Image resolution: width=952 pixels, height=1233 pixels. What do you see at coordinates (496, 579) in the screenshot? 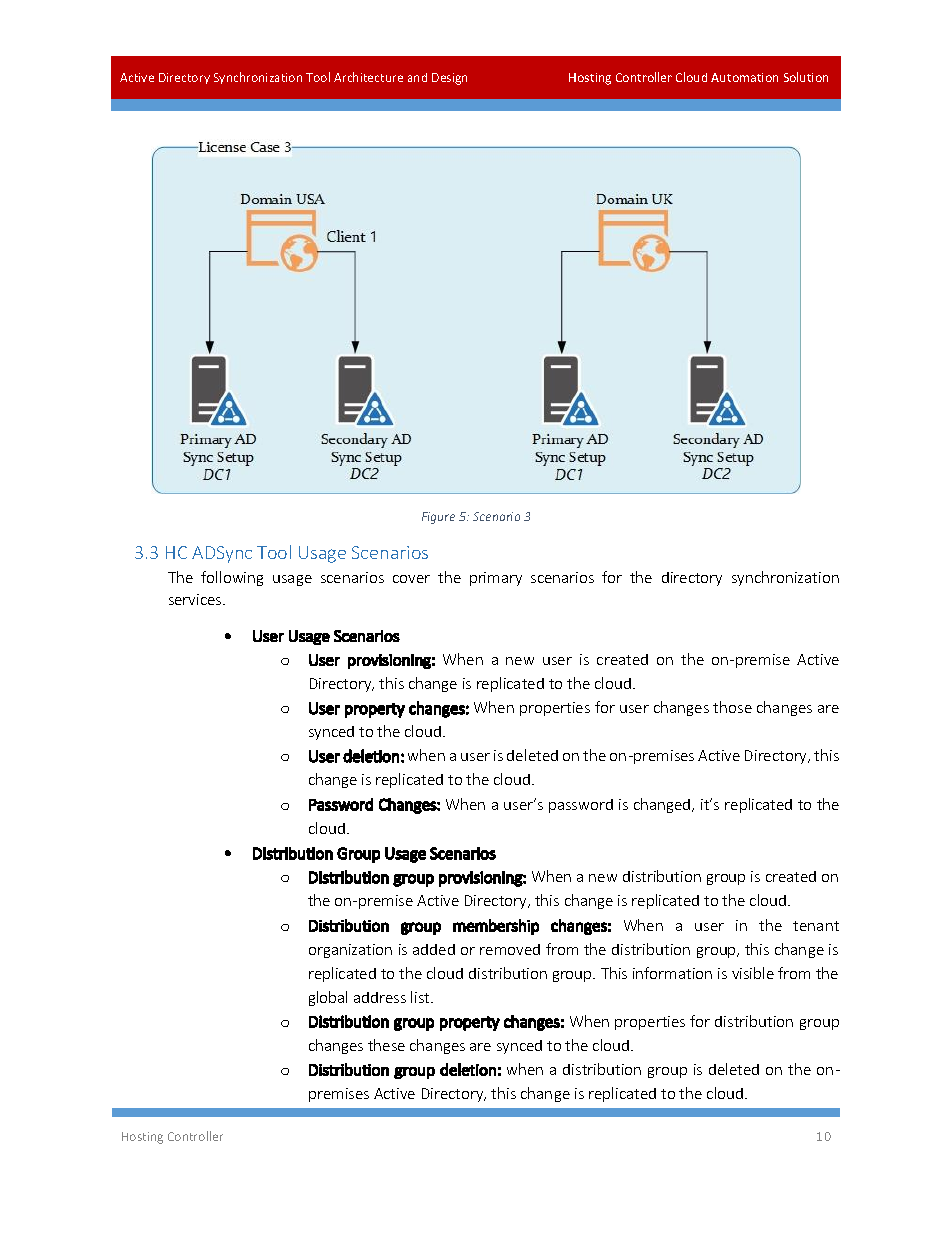
I see `primary` at bounding box center [496, 579].
